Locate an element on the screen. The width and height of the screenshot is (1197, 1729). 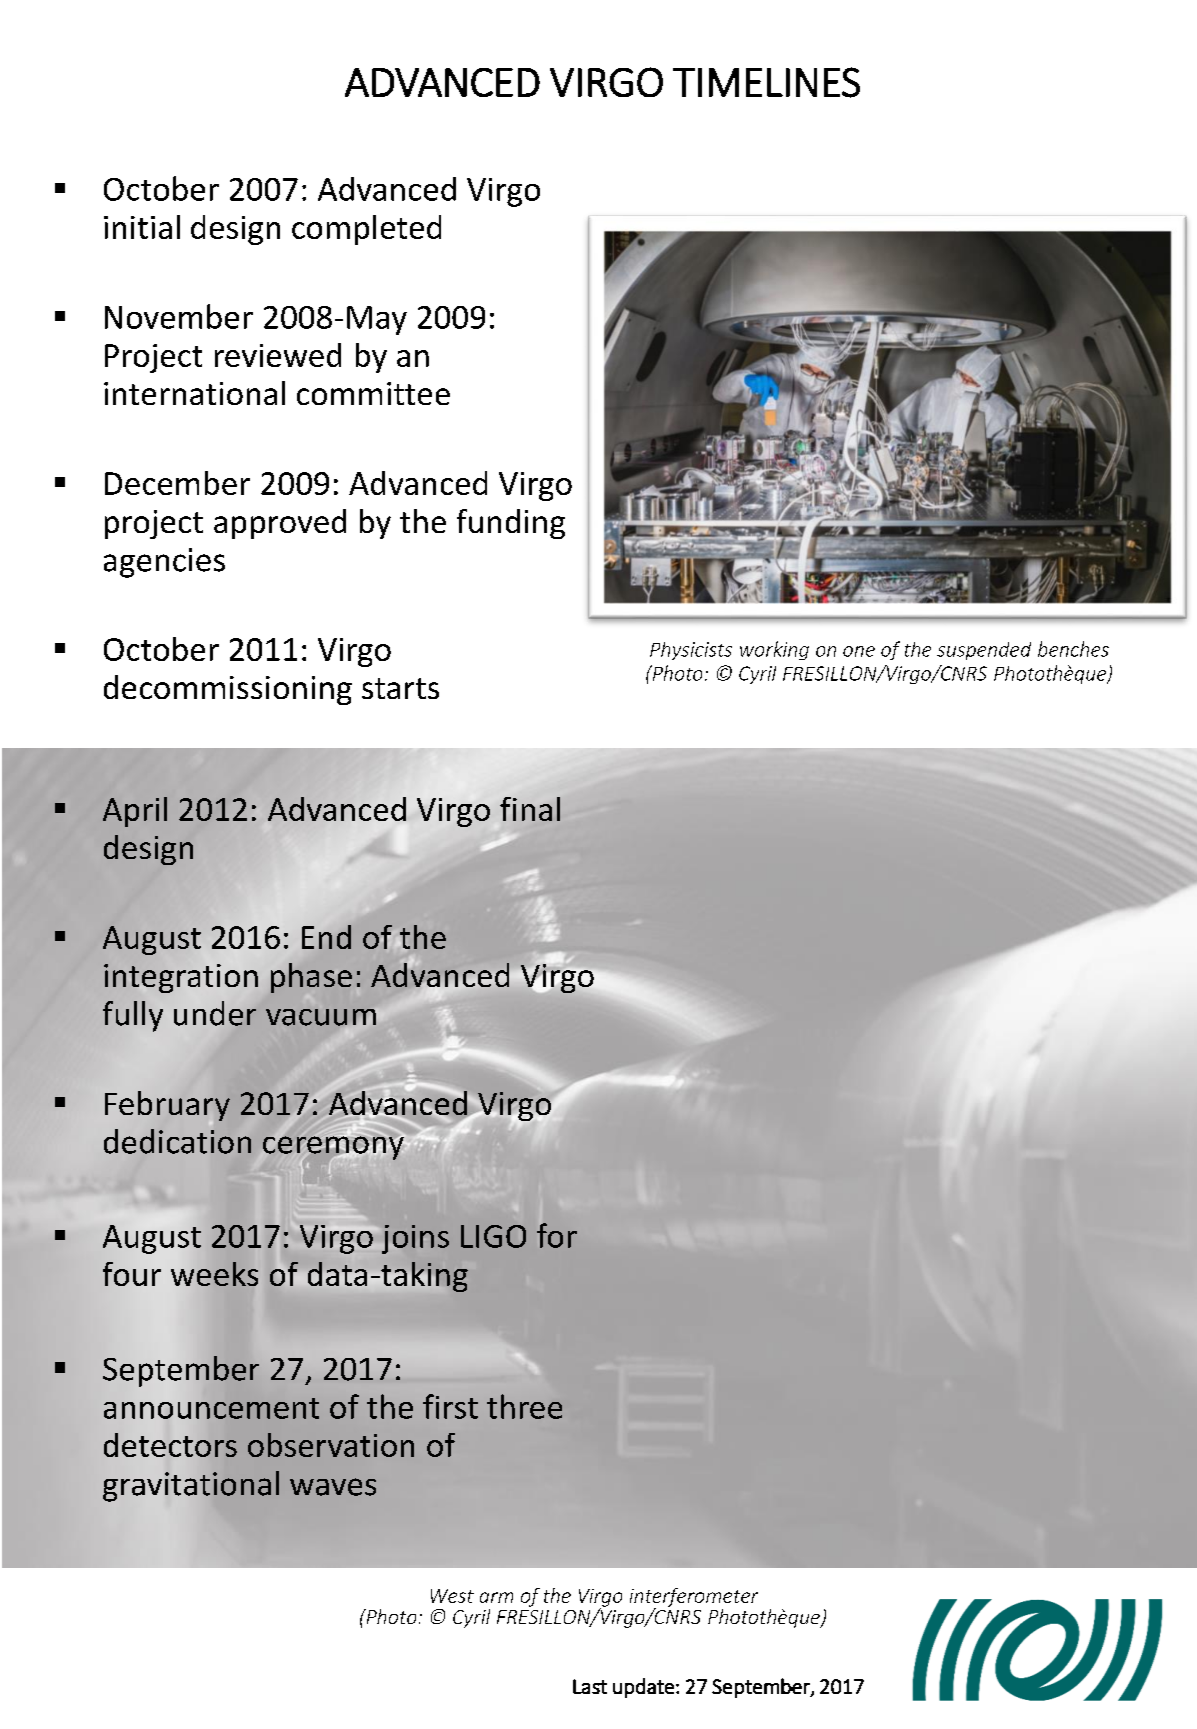
final is located at coordinates (530, 809).
